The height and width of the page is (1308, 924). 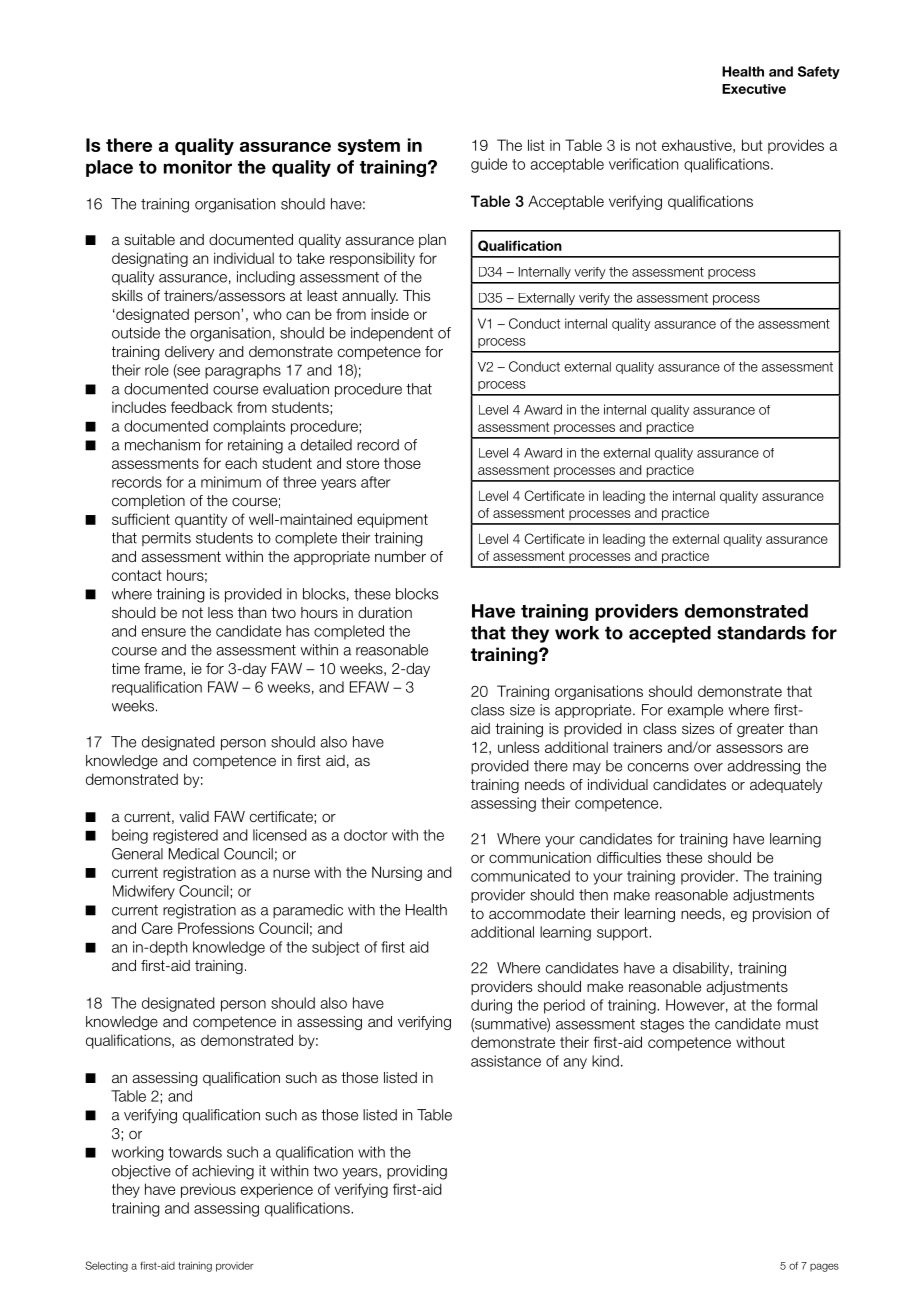 What do you see at coordinates (164, 669) in the page?
I see `frame` at bounding box center [164, 669].
